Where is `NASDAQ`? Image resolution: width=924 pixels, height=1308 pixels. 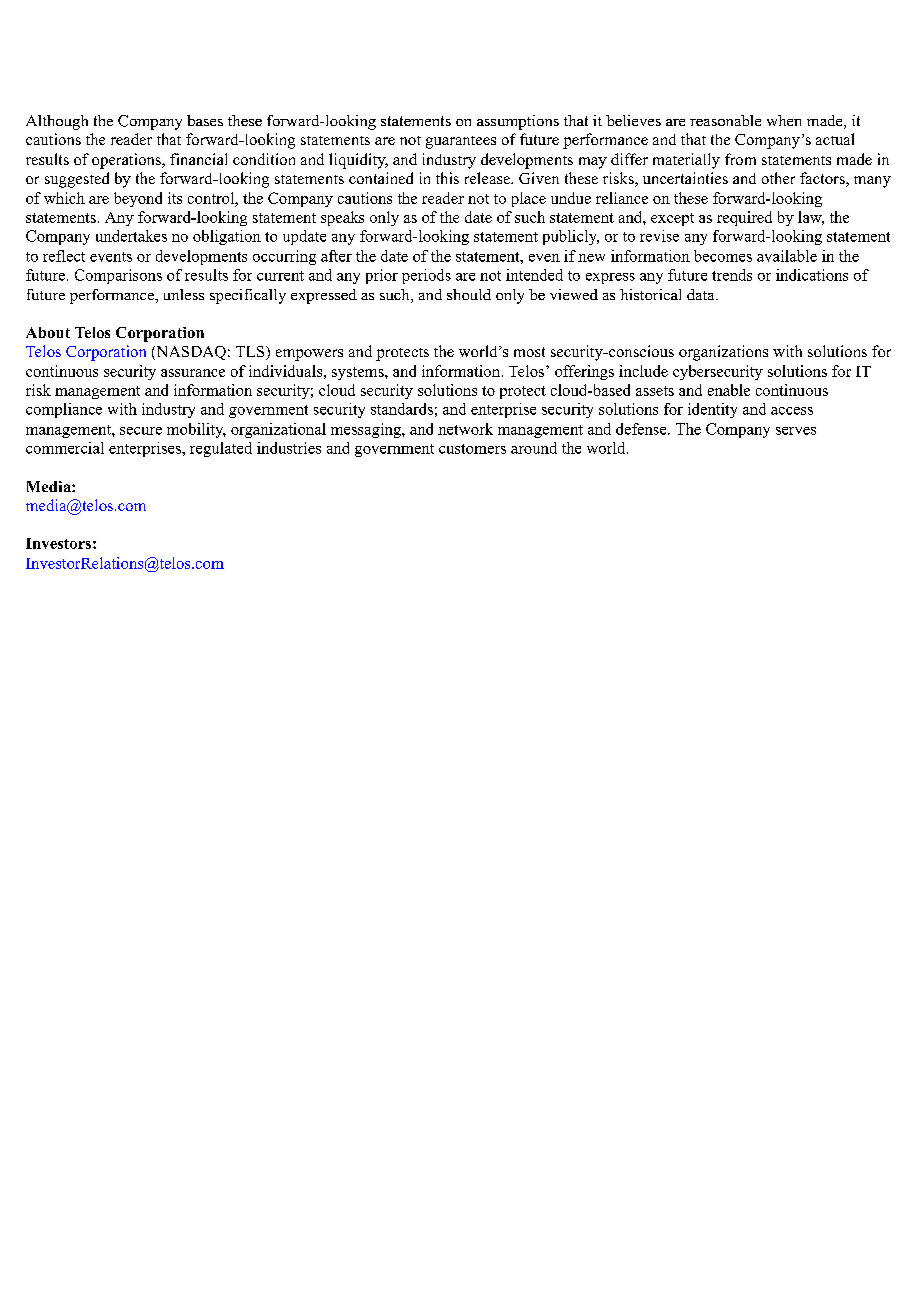 NASDAQ is located at coordinates (190, 353).
